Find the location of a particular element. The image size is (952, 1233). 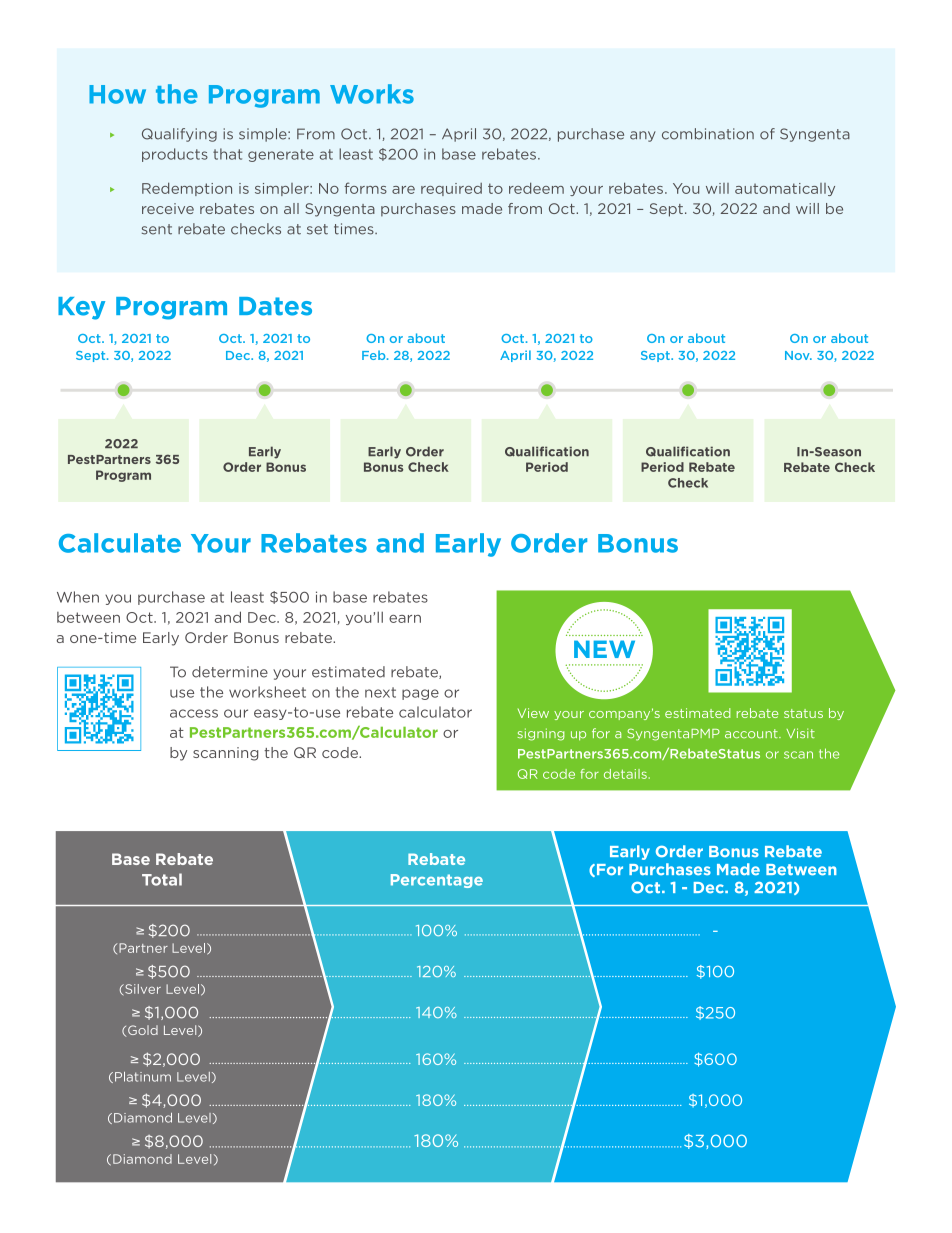

Key is located at coordinates (81, 308).
